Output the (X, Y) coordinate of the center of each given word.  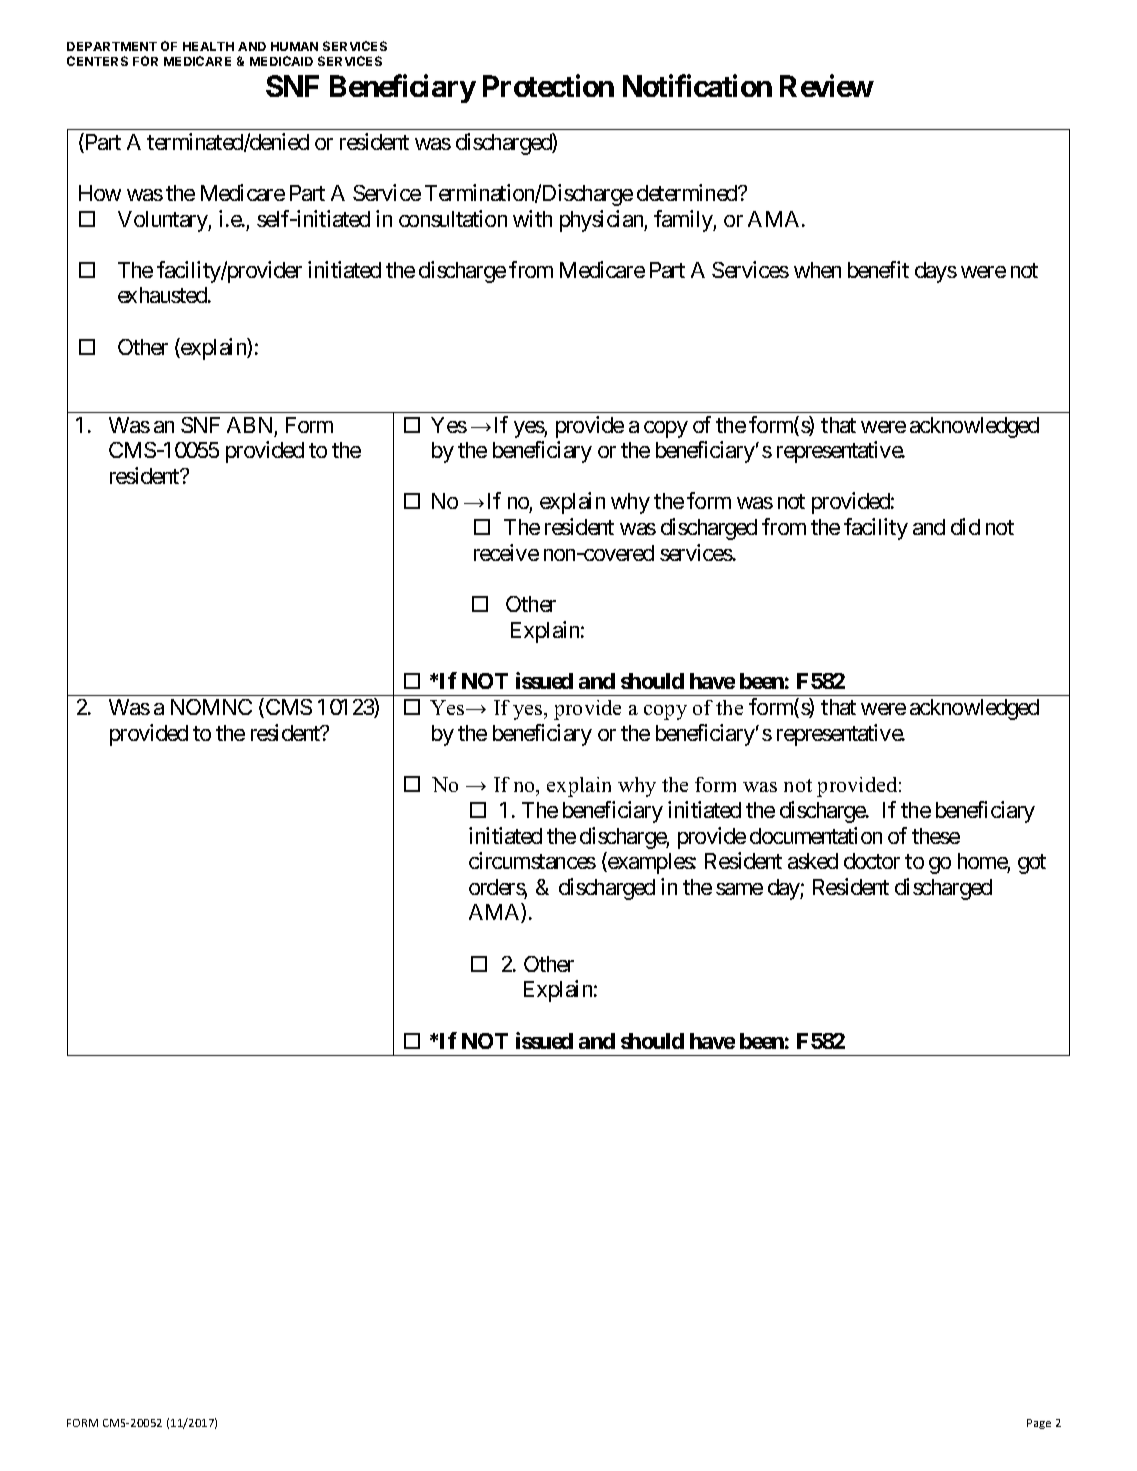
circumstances (532, 860)
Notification (697, 86)
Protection (548, 86)
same (739, 889)
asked (813, 861)
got (1032, 864)
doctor (872, 861)
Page (1039, 1424)
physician (602, 221)
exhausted (162, 295)
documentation (816, 835)
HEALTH (208, 46)
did (965, 526)
